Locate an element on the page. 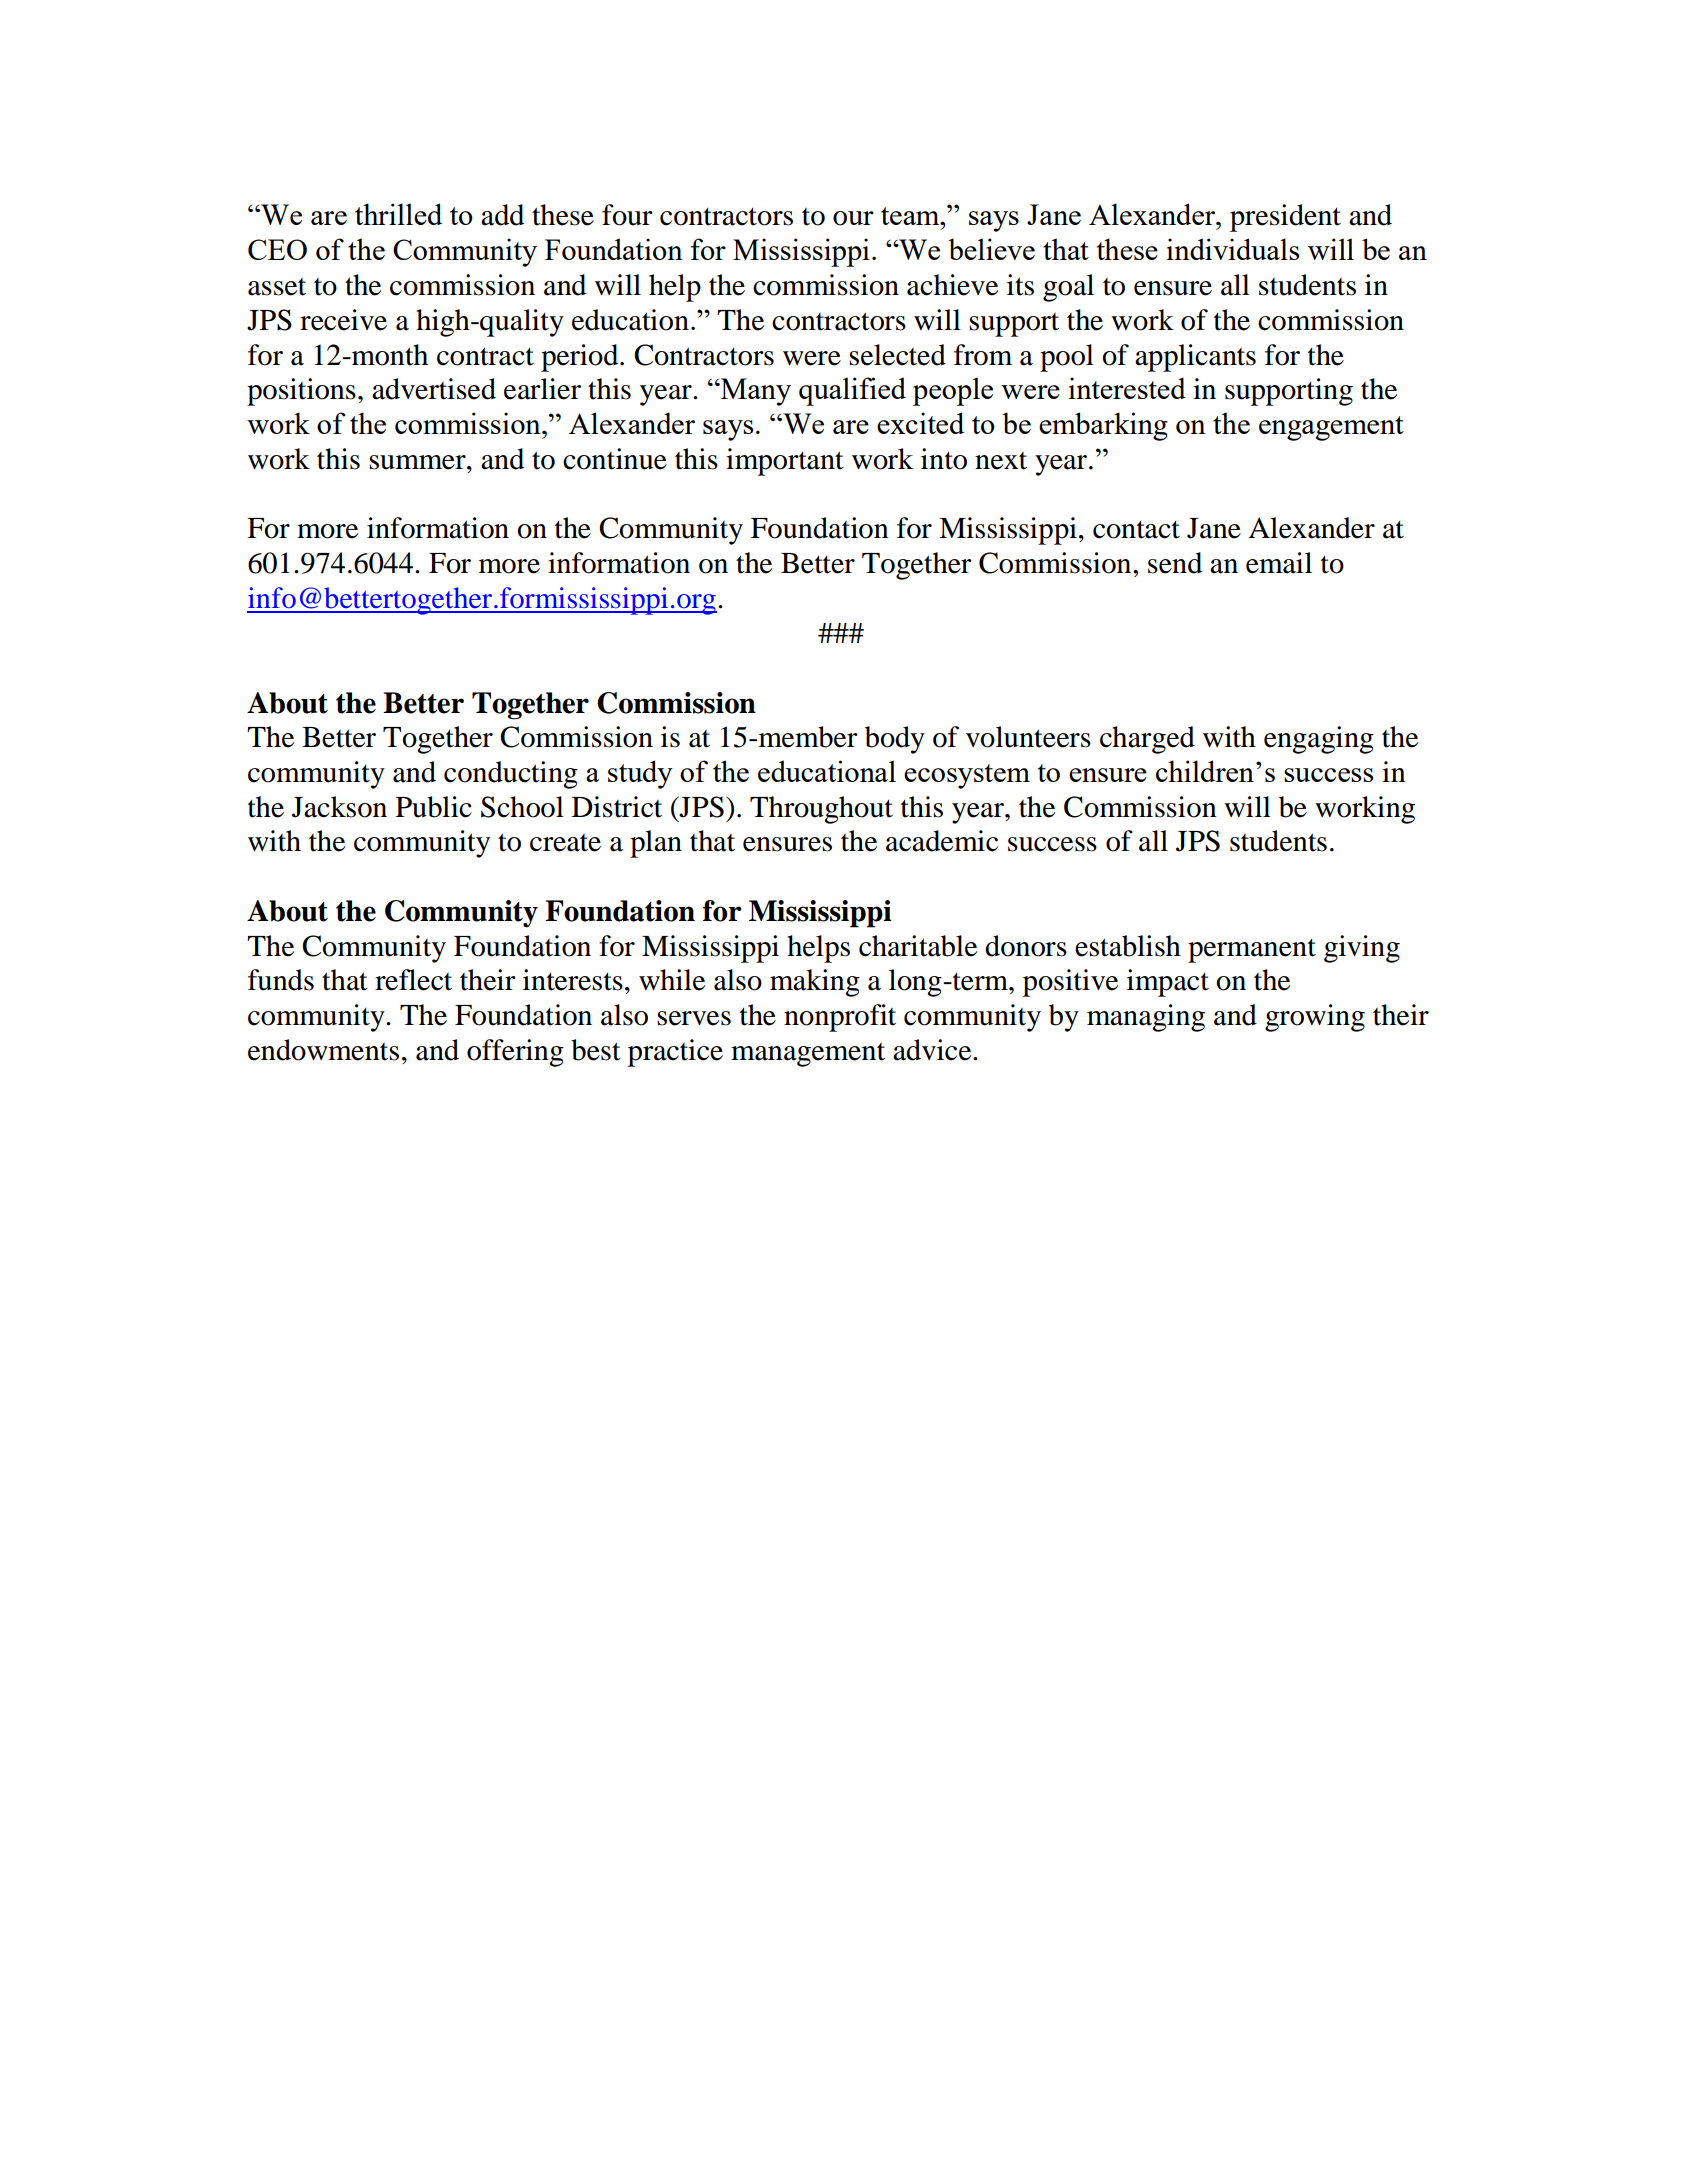 Image resolution: width=1682 pixels, height=2177 pixels. email is located at coordinates (1279, 563).
